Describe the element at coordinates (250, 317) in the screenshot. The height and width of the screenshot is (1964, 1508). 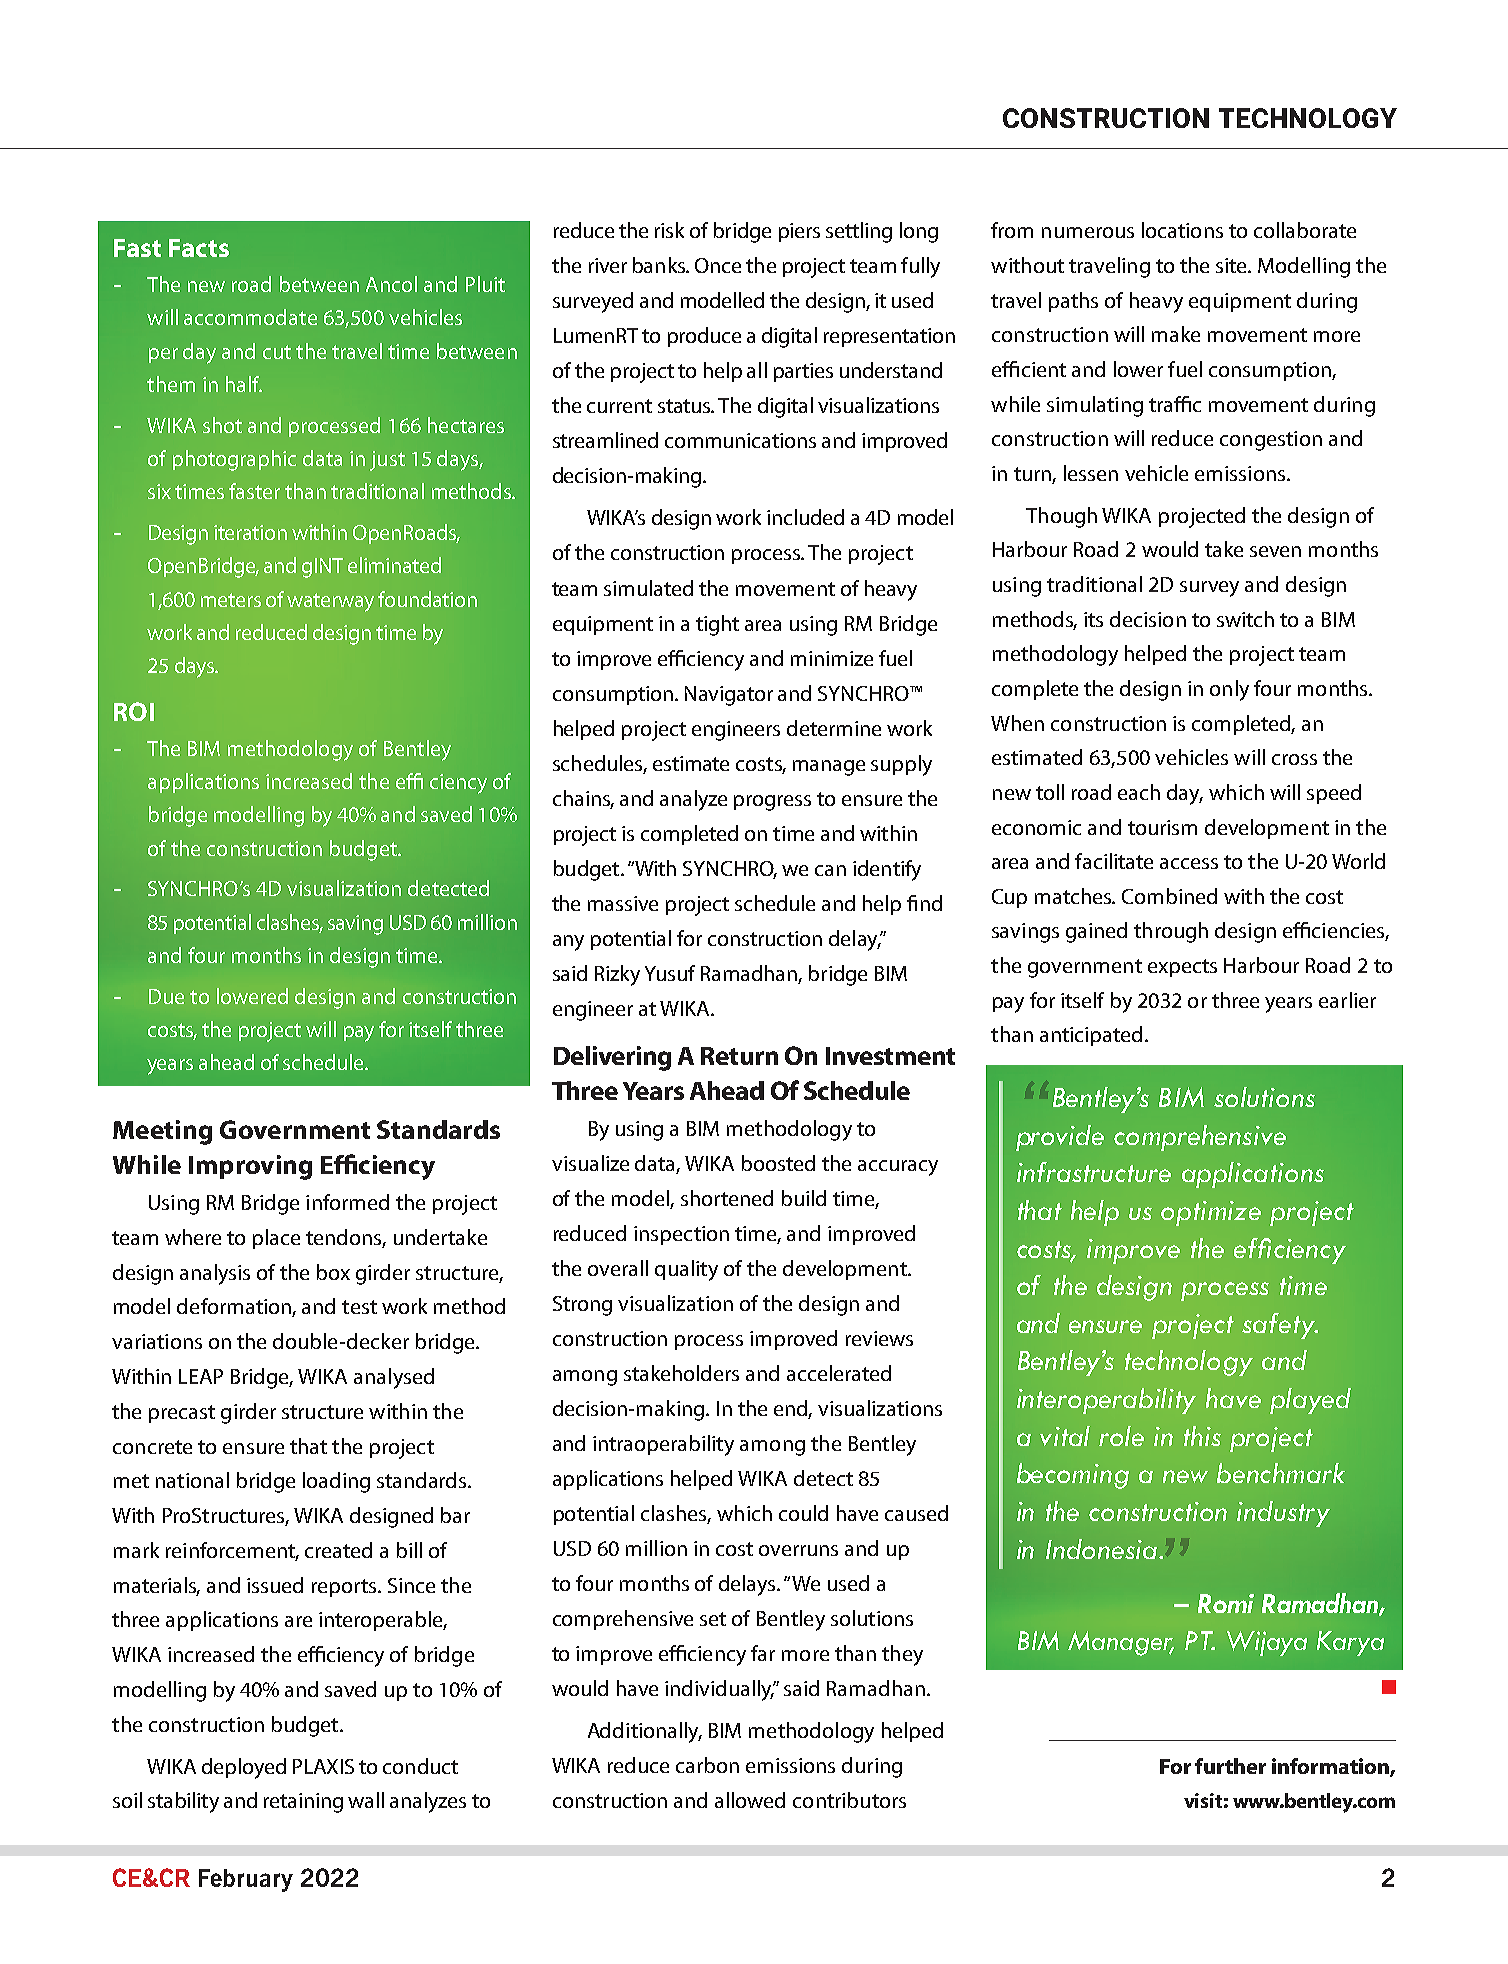
I see `accommodate` at that location.
